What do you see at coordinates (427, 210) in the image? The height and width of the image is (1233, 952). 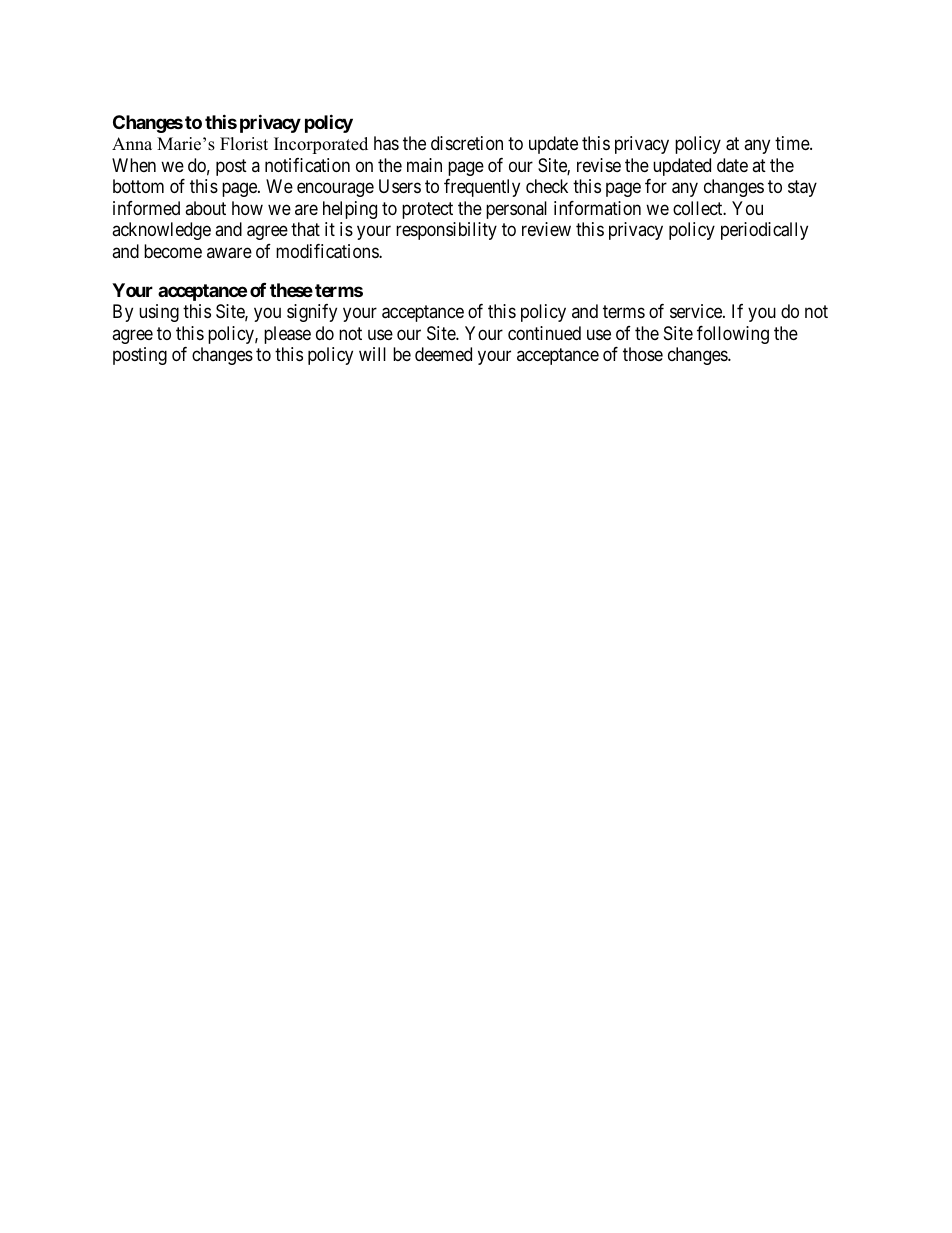 I see `protect` at bounding box center [427, 210].
